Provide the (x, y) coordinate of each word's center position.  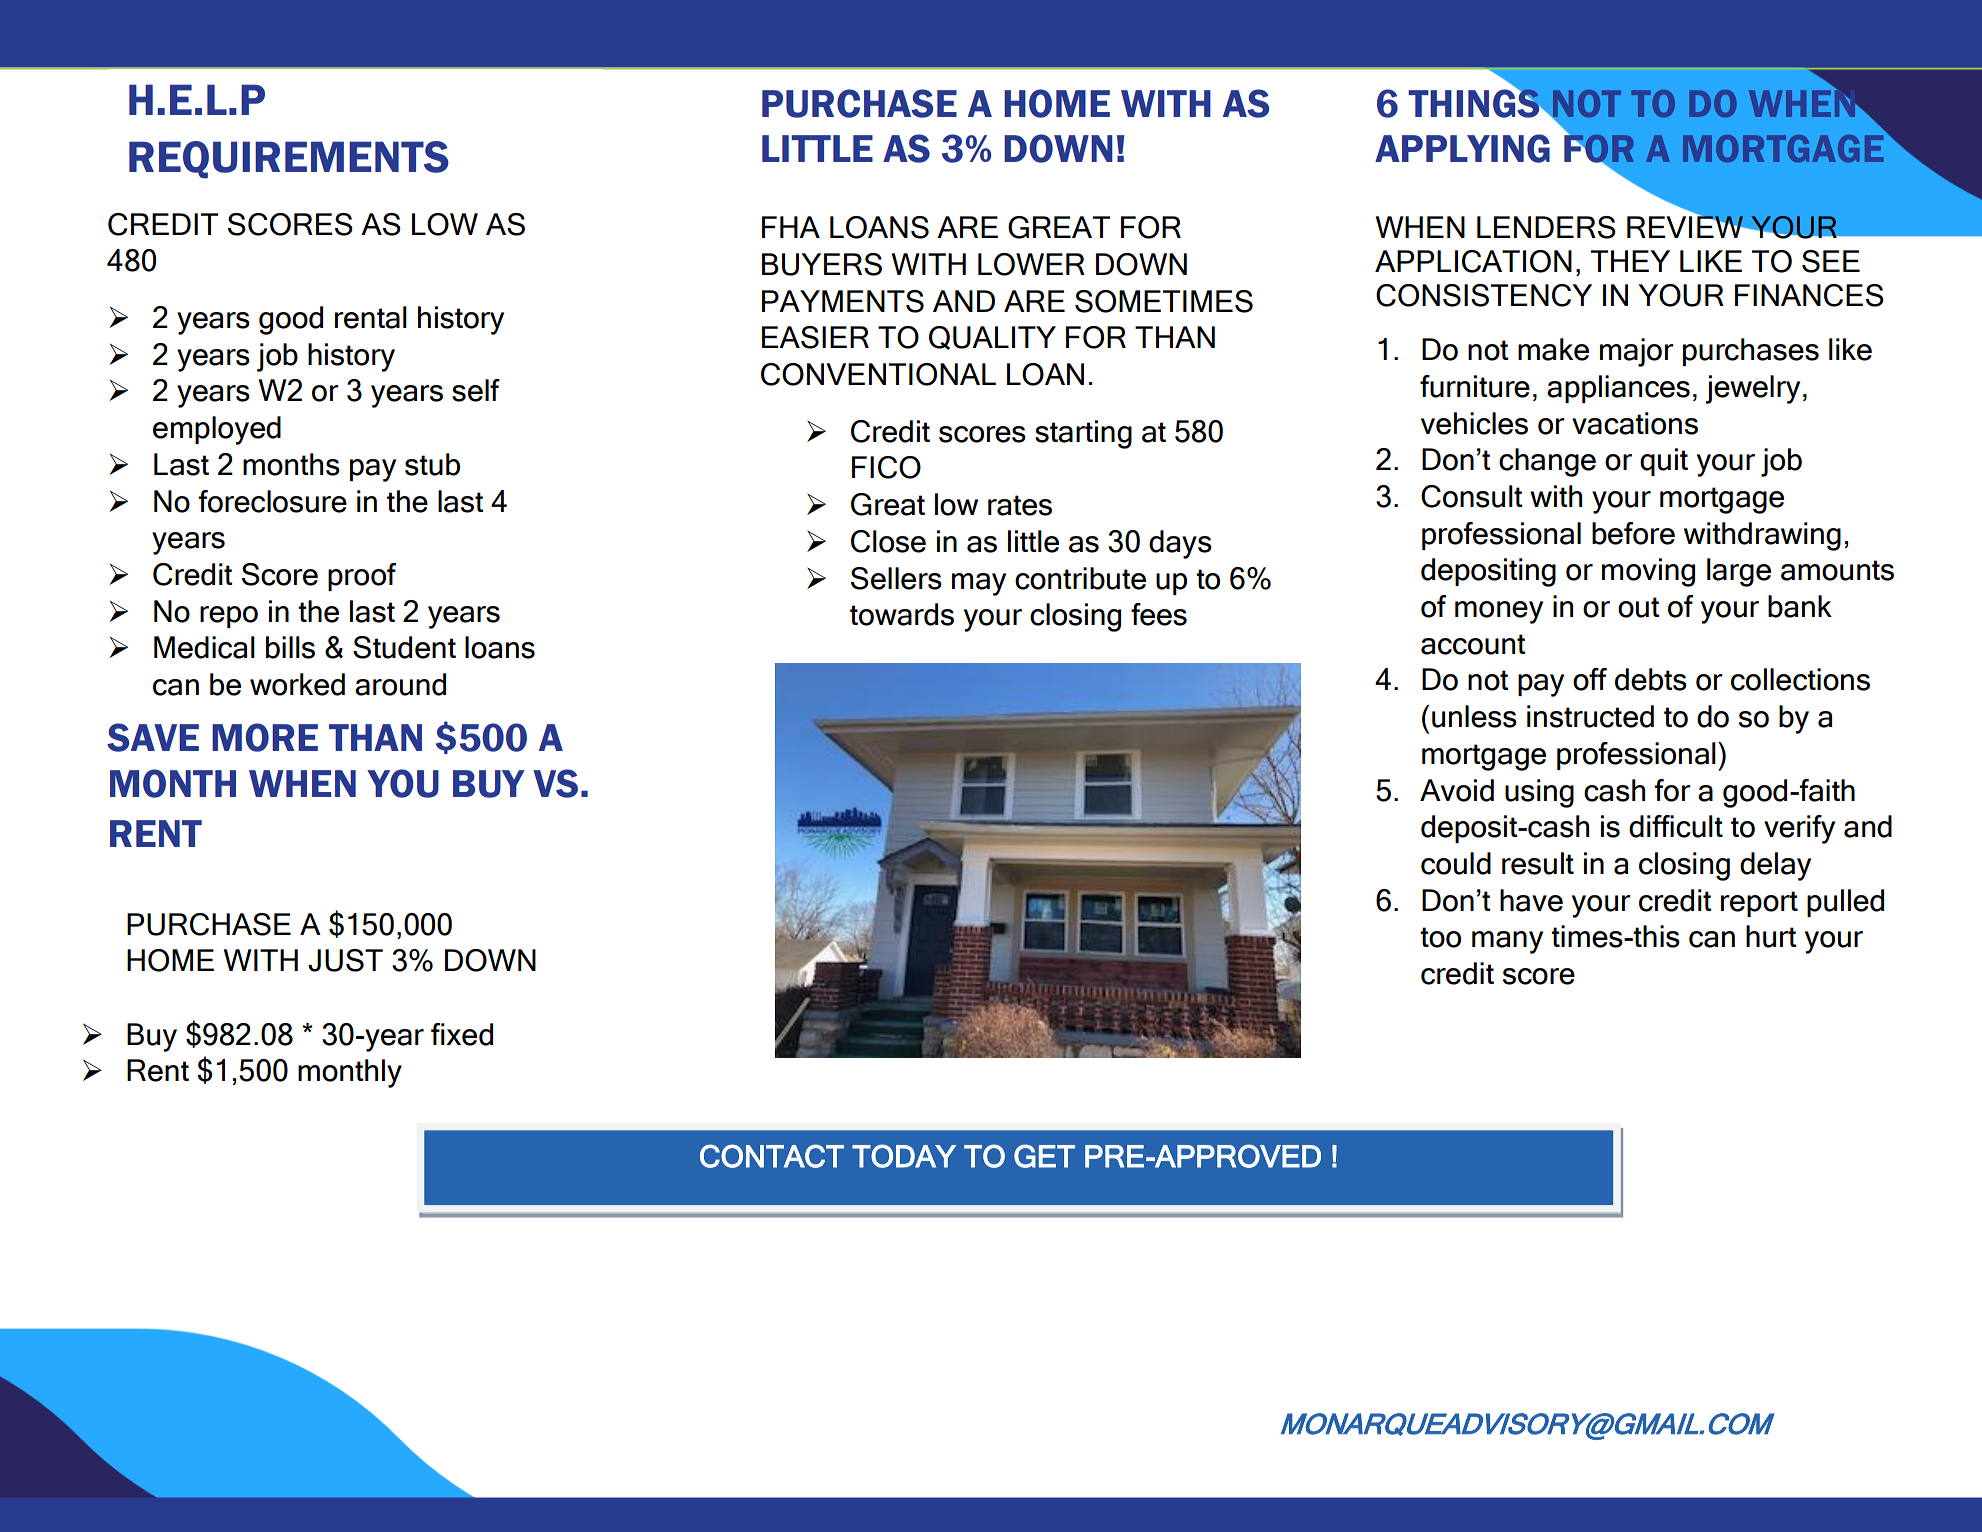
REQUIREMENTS (289, 160)
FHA (791, 227)
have (1531, 900)
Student (404, 647)
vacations (1635, 423)
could (1456, 863)
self (476, 390)
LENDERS (1546, 227)
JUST (345, 960)
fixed (462, 1034)
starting (1083, 434)
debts (1651, 679)
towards (902, 614)
